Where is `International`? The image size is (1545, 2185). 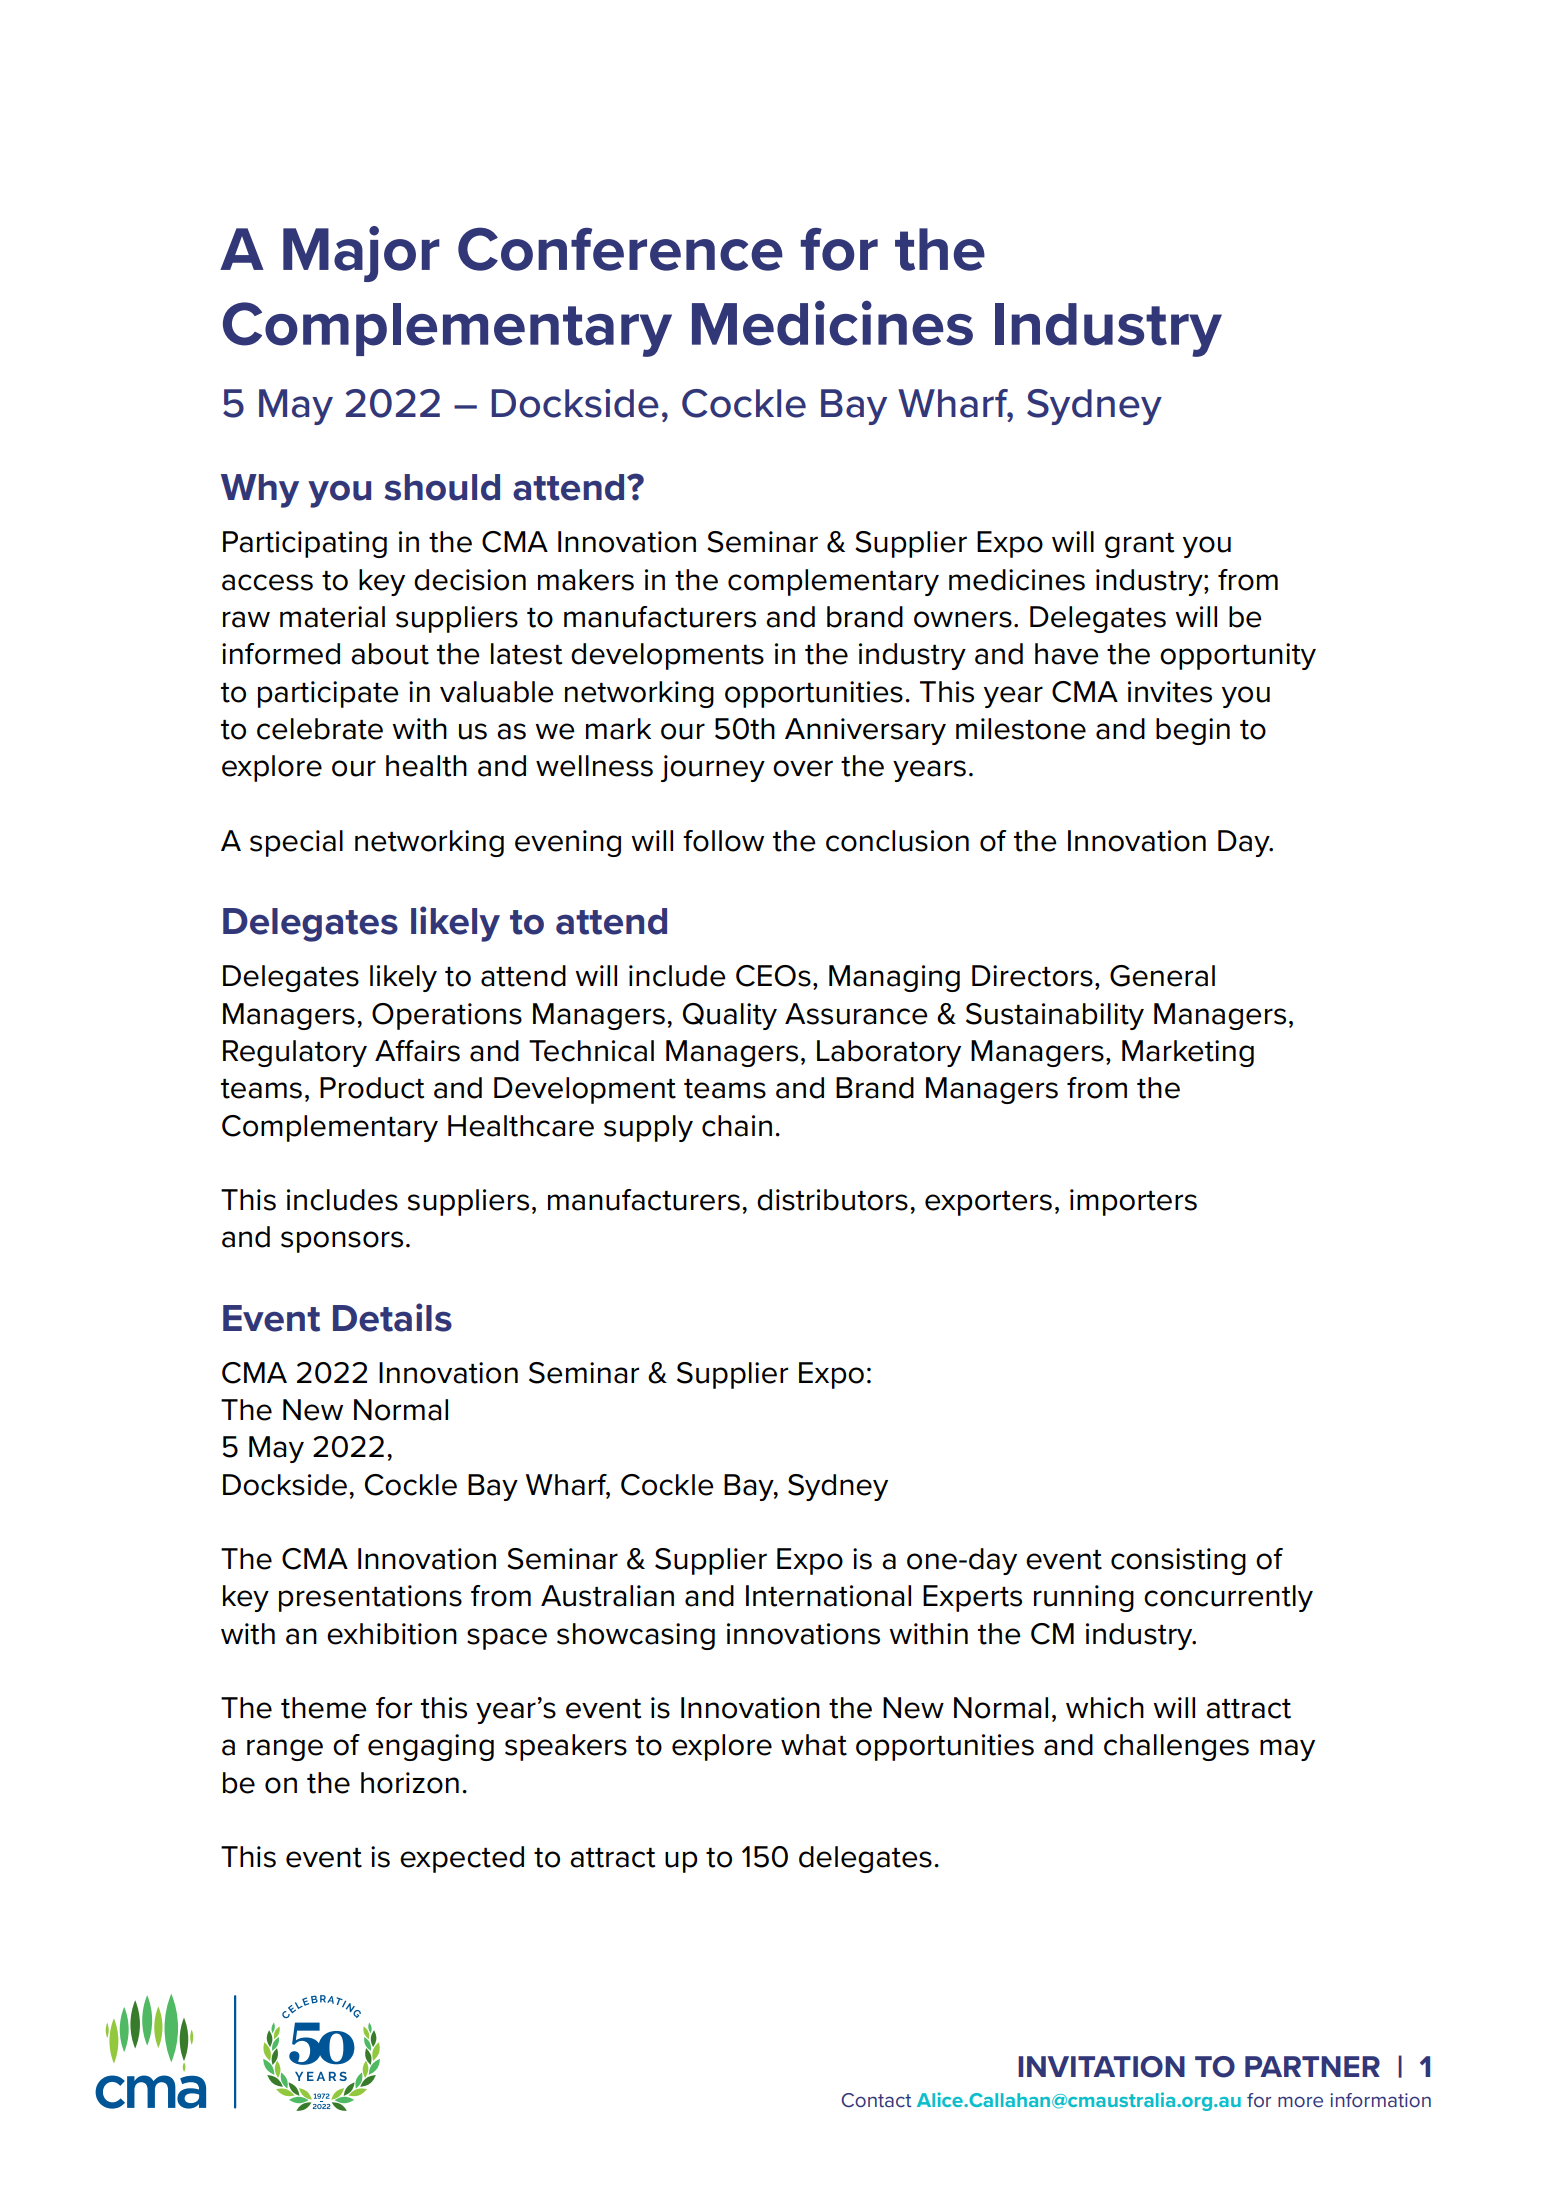 International is located at coordinates (828, 1596).
